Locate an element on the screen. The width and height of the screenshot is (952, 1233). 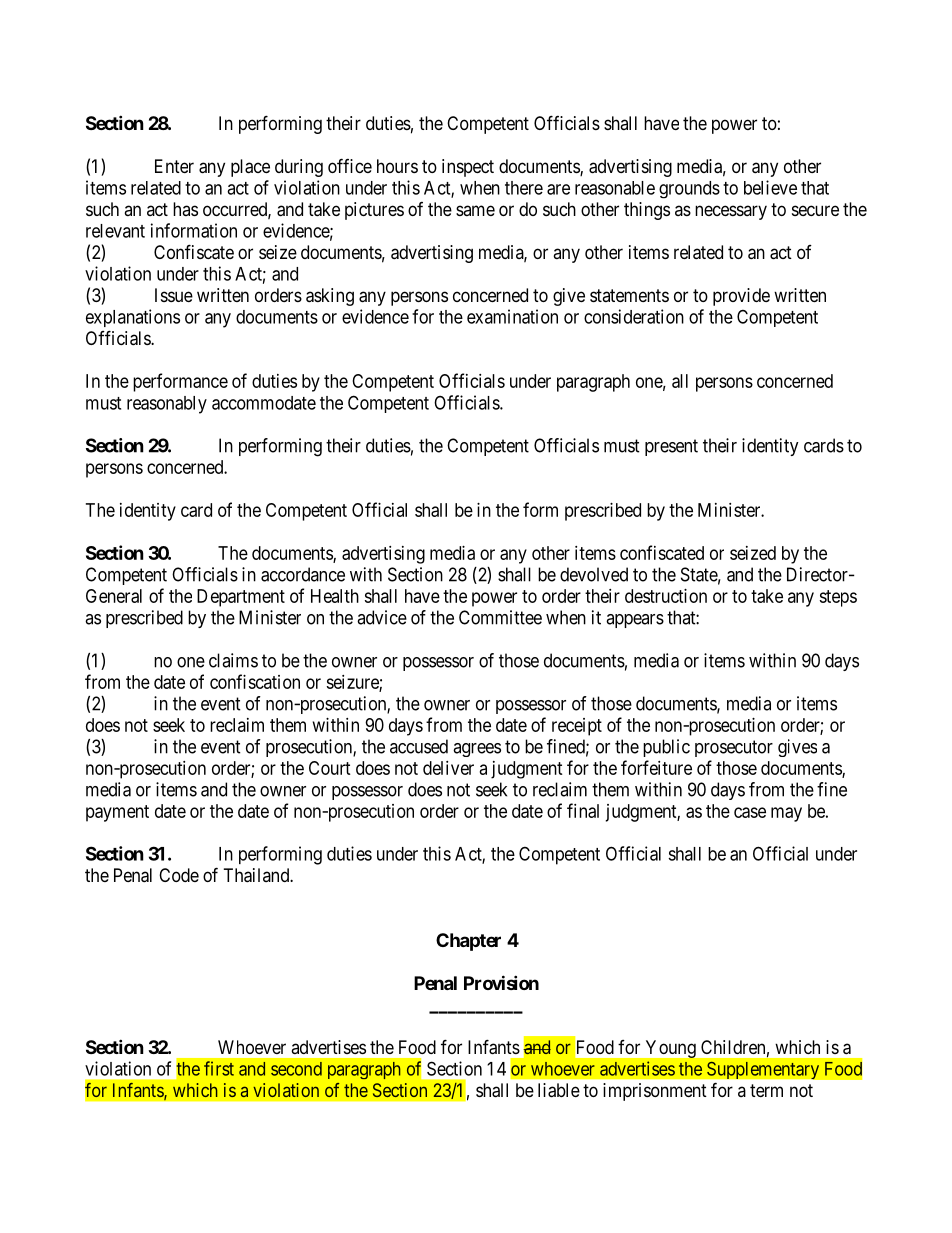
first is located at coordinates (219, 1068).
